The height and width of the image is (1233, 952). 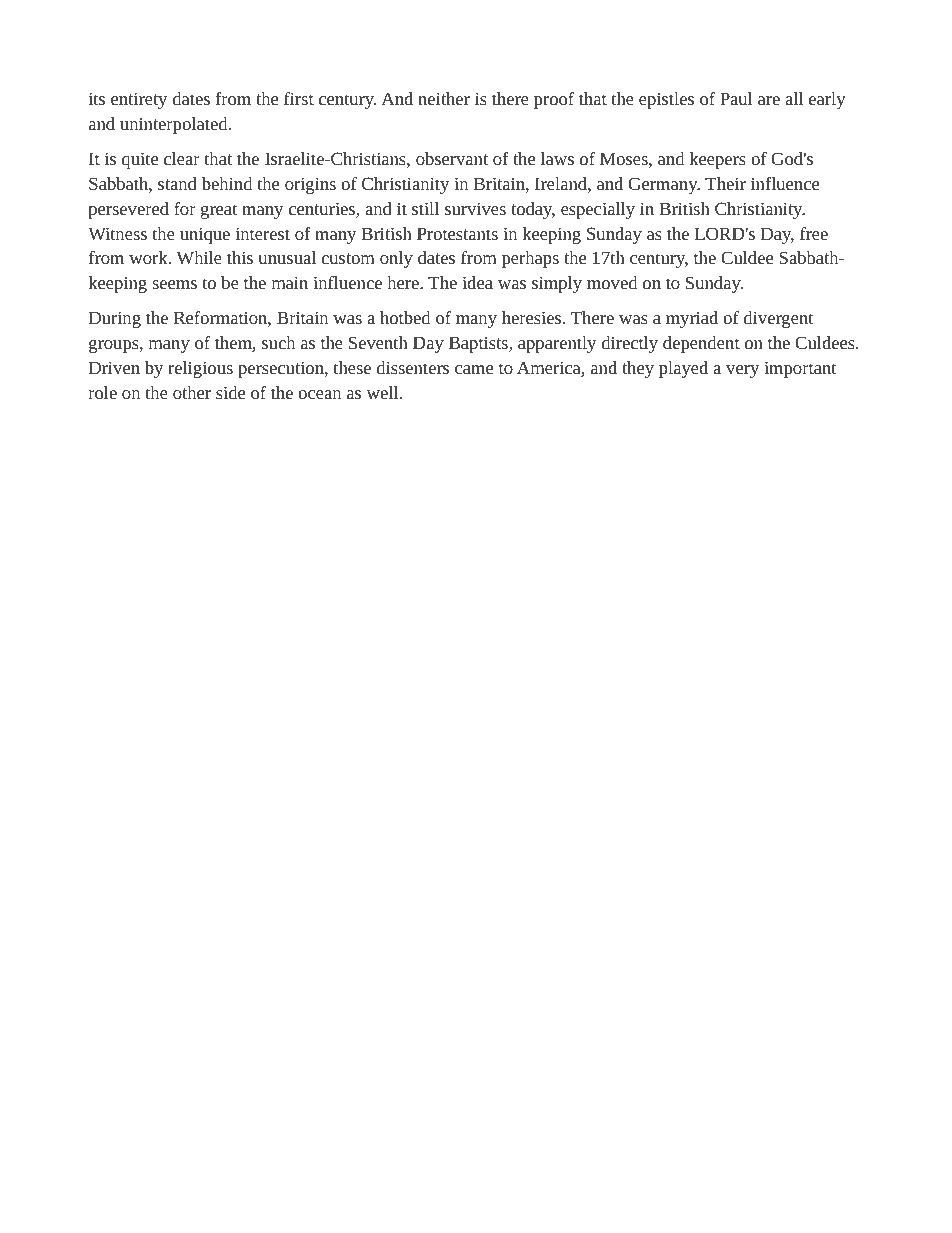 What do you see at coordinates (814, 233) in the image?
I see `free` at bounding box center [814, 233].
